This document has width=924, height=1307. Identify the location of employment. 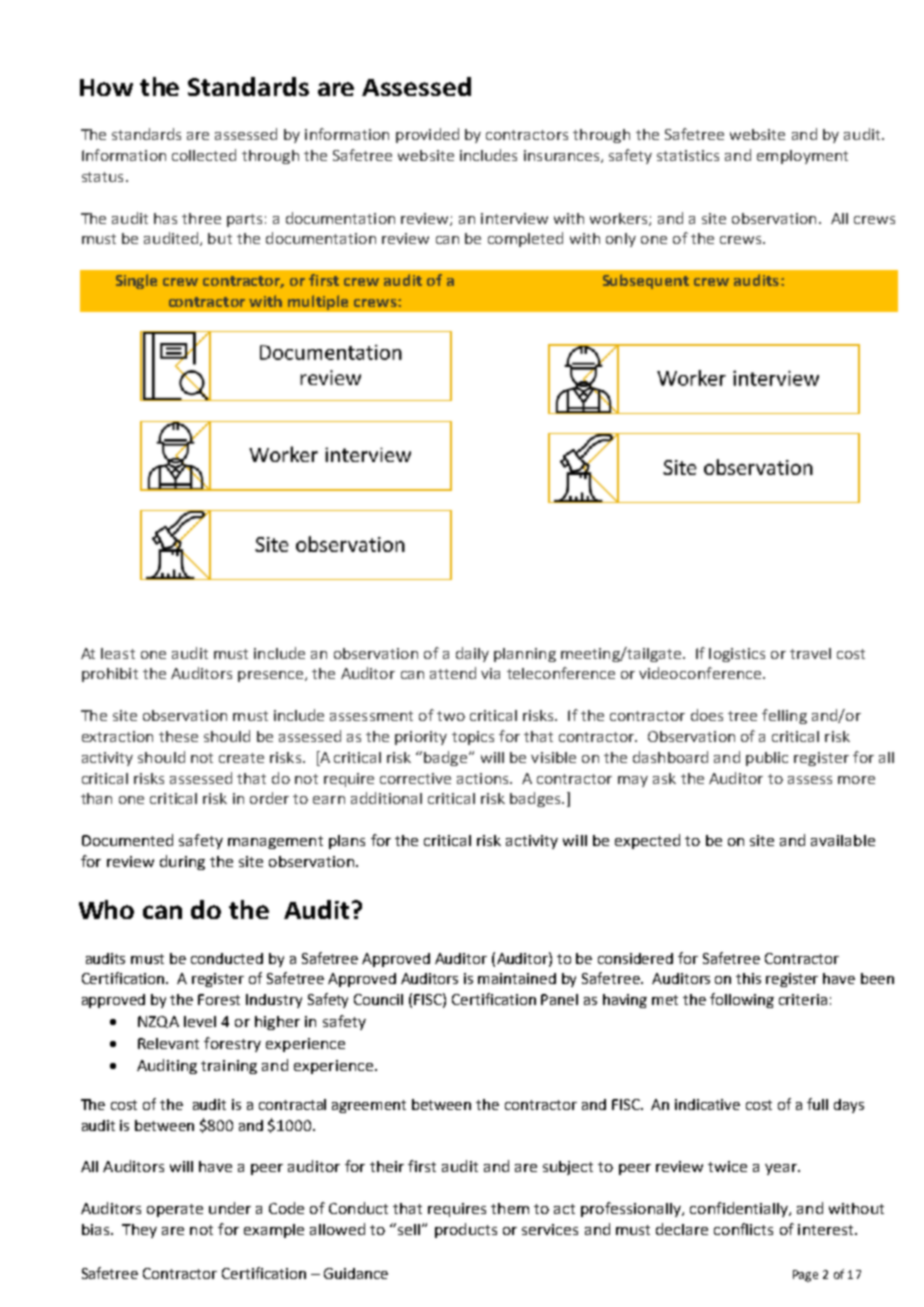
(802, 157).
